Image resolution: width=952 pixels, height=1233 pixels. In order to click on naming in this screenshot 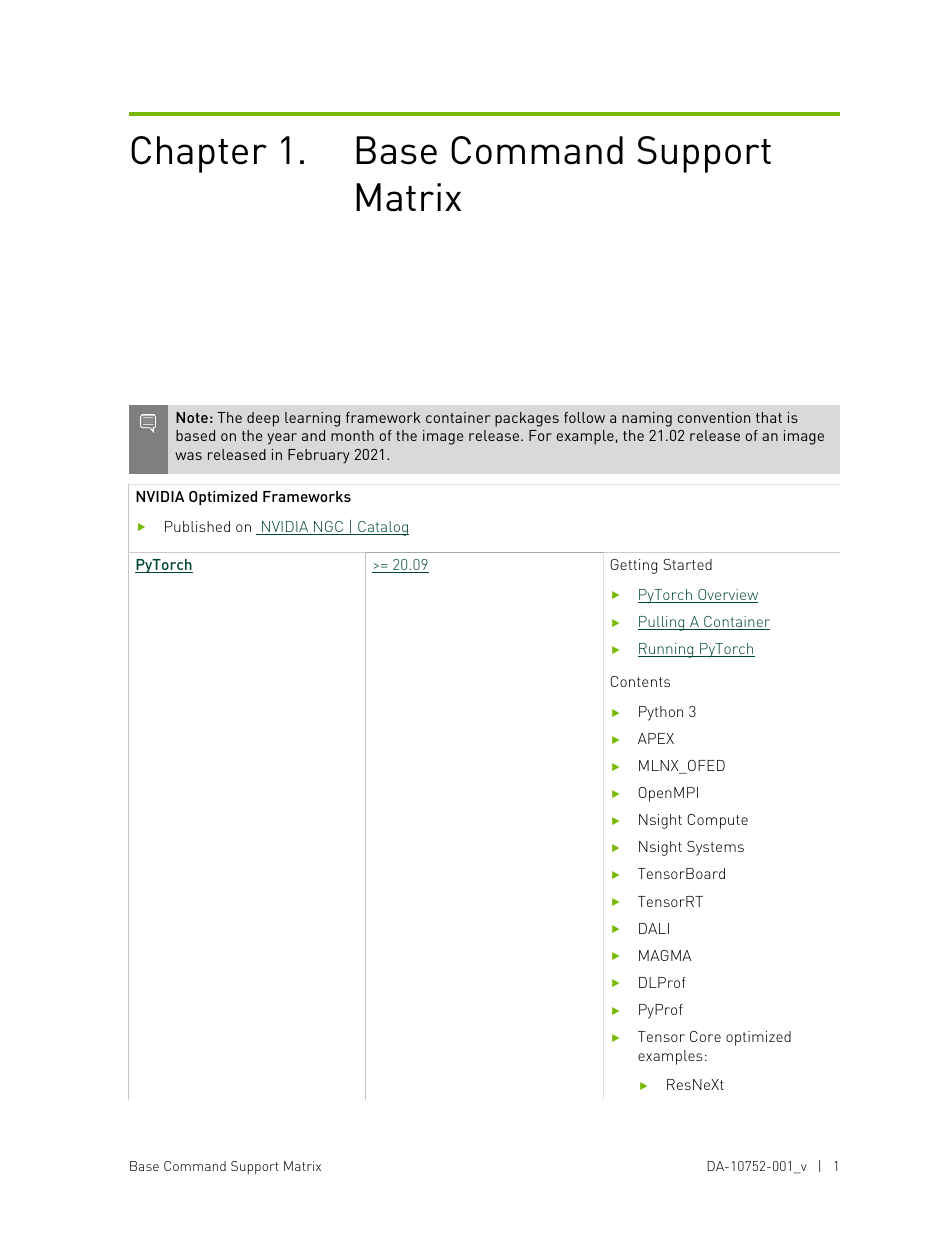, I will do `click(647, 419)`.
